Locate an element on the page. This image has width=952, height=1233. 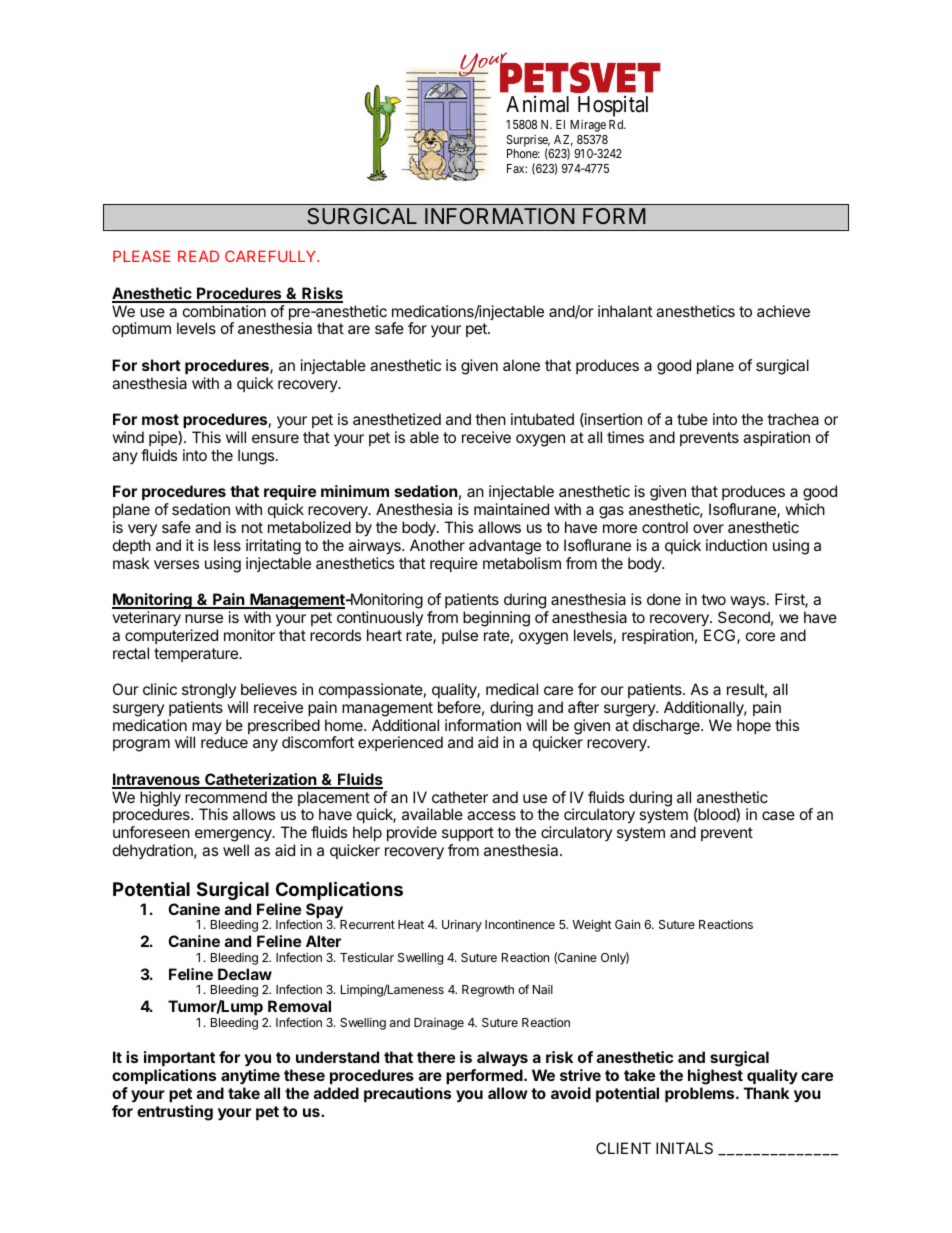
Hospital is located at coordinates (613, 106).
